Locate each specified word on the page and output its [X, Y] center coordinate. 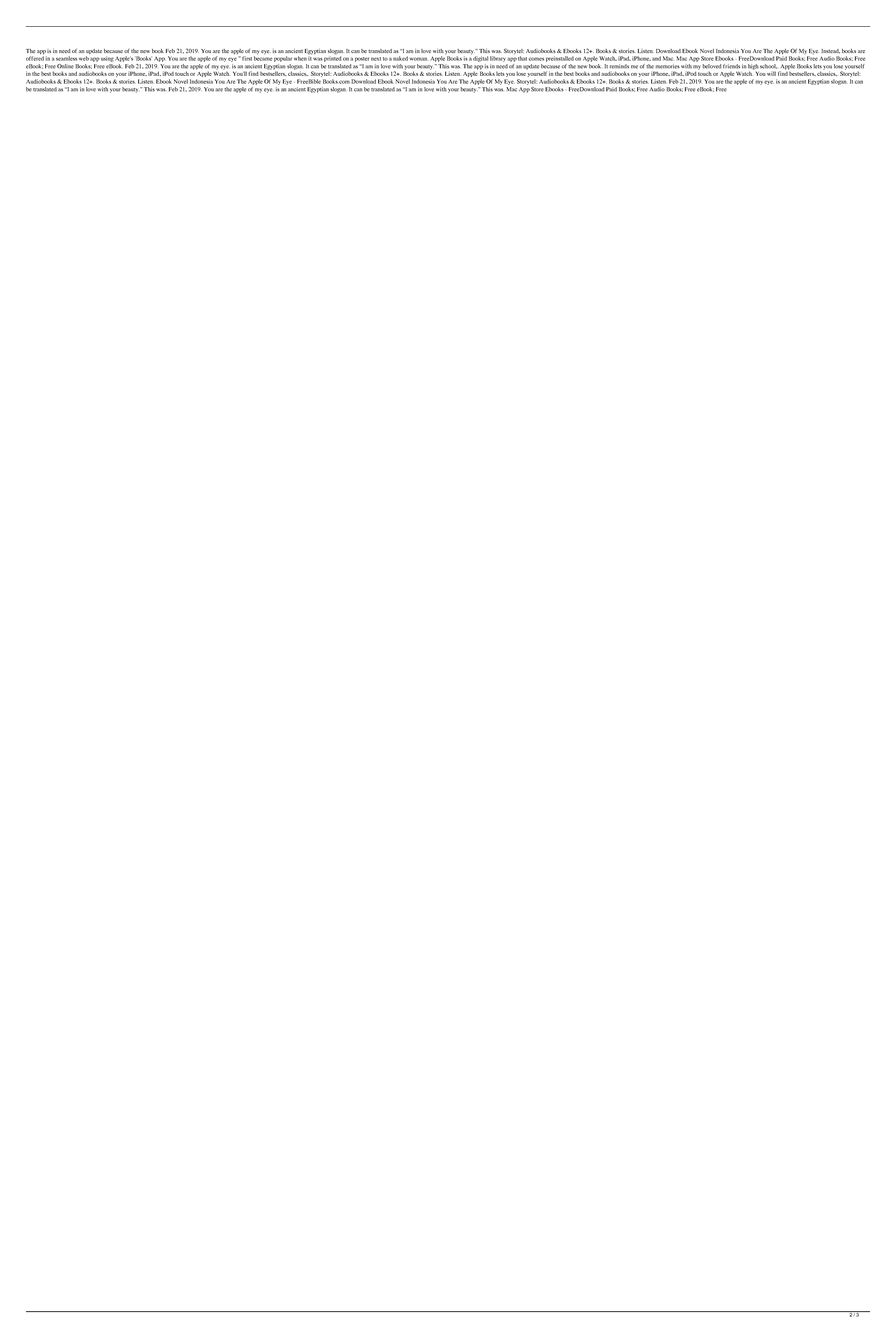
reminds [619, 66]
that [522, 58]
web [84, 58]
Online [65, 66]
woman [418, 59]
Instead [830, 51]
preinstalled [560, 59]
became [263, 57]
